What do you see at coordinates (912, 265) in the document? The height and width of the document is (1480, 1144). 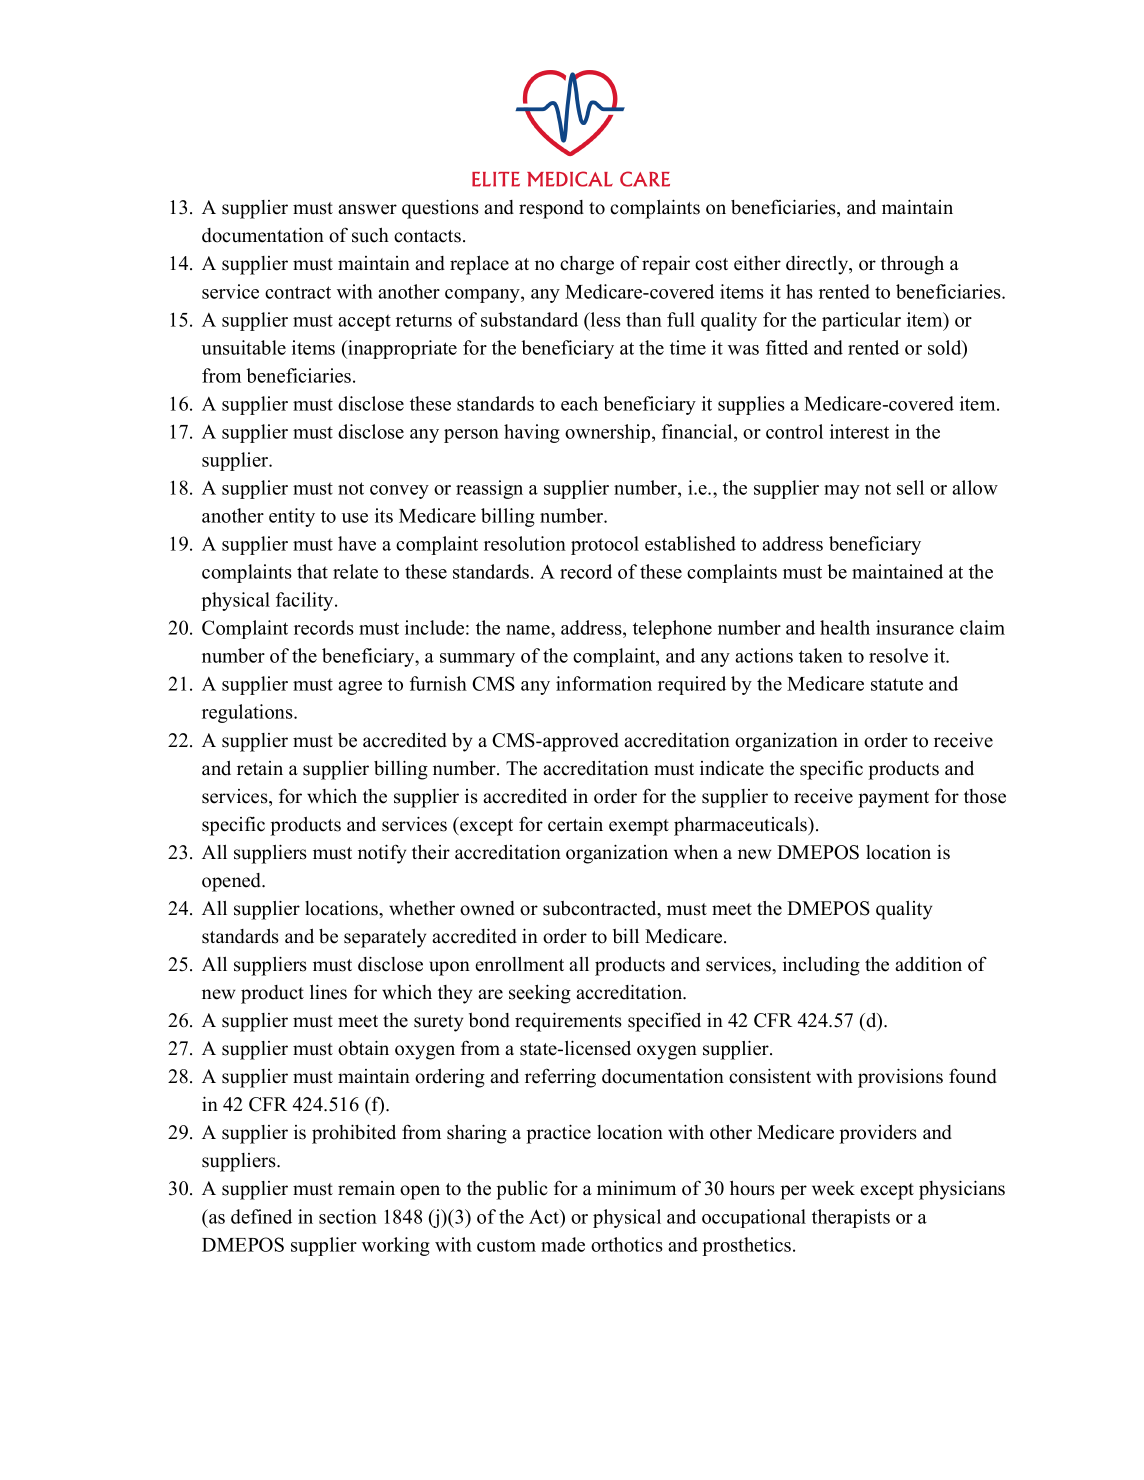 I see `through` at bounding box center [912, 265].
